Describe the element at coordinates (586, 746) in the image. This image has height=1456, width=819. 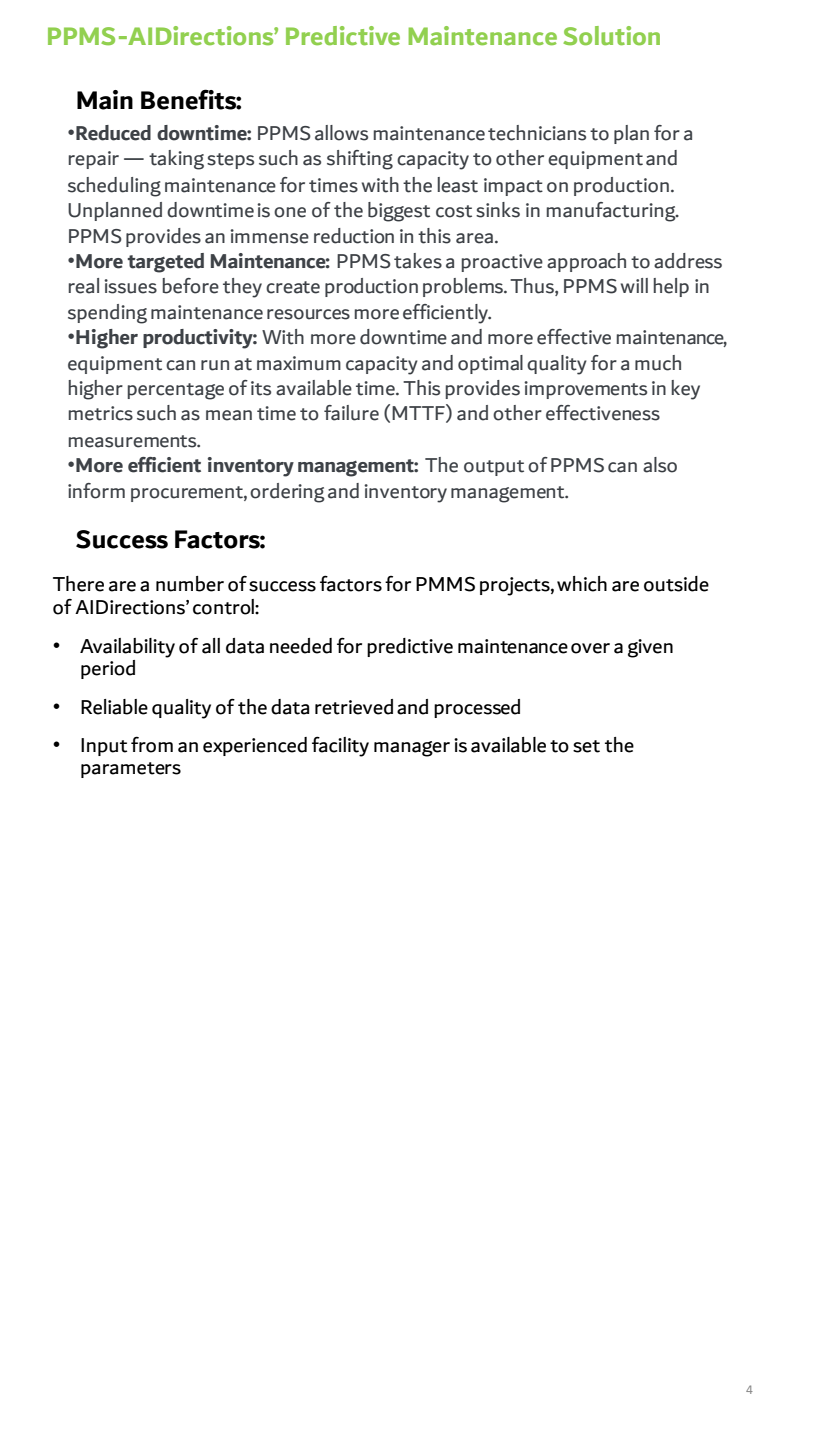
I see `set` at that location.
